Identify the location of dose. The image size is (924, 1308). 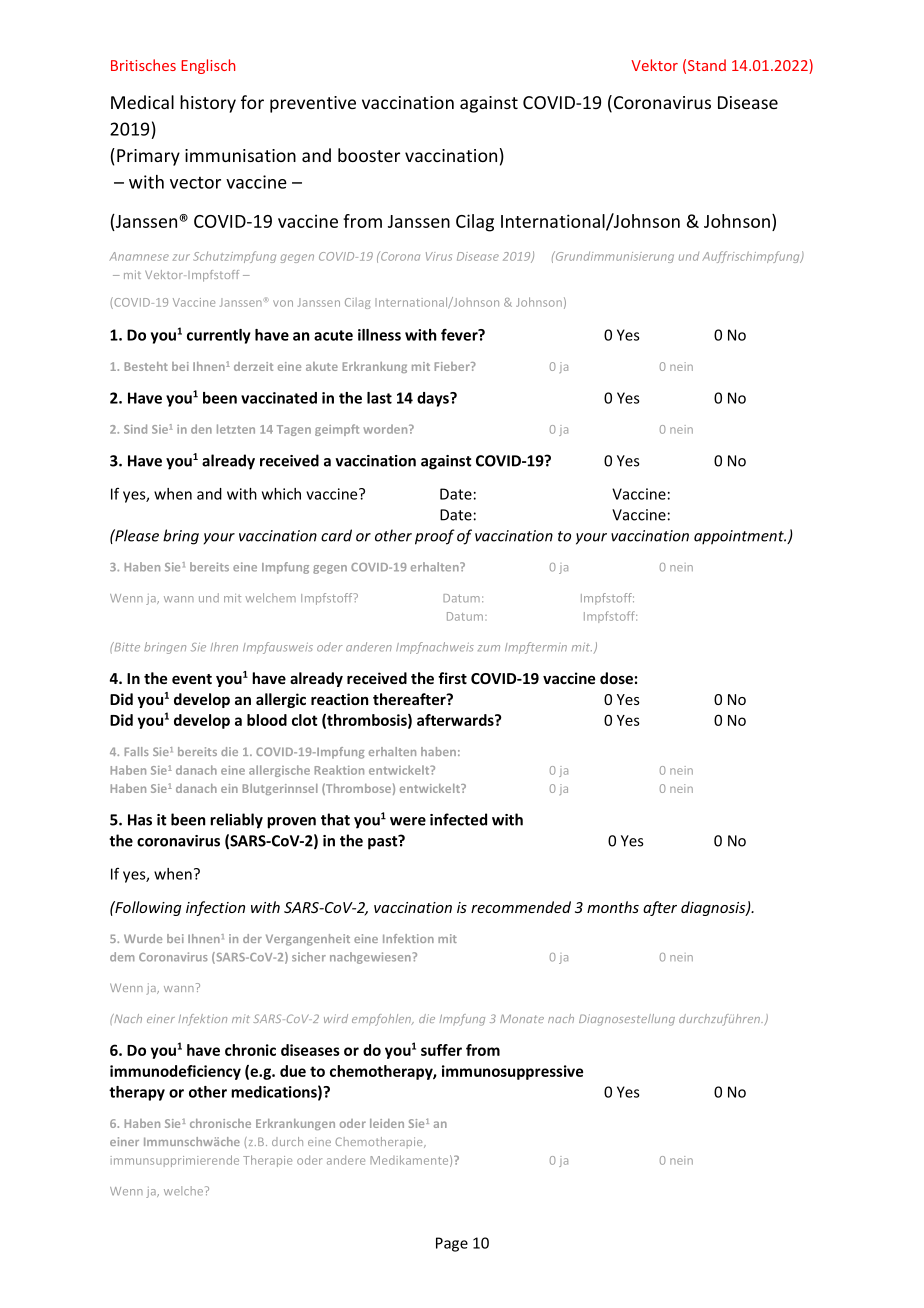
(616, 678).
